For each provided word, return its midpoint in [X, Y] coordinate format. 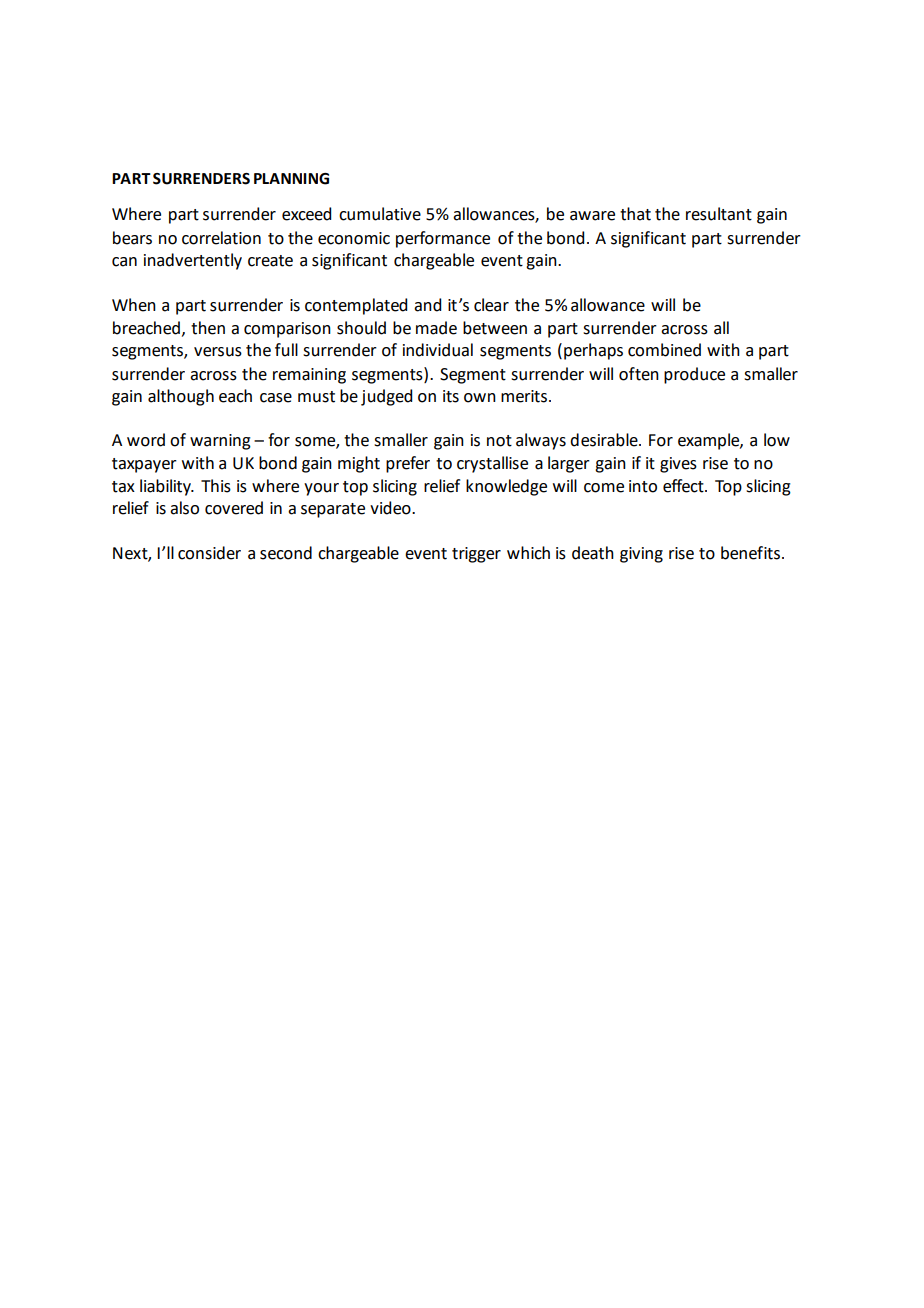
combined [664, 350]
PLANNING [291, 179]
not [499, 441]
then [208, 328]
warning [220, 442]
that [635, 214]
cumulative [380, 214]
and [427, 305]
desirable [605, 440]
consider [209, 553]
